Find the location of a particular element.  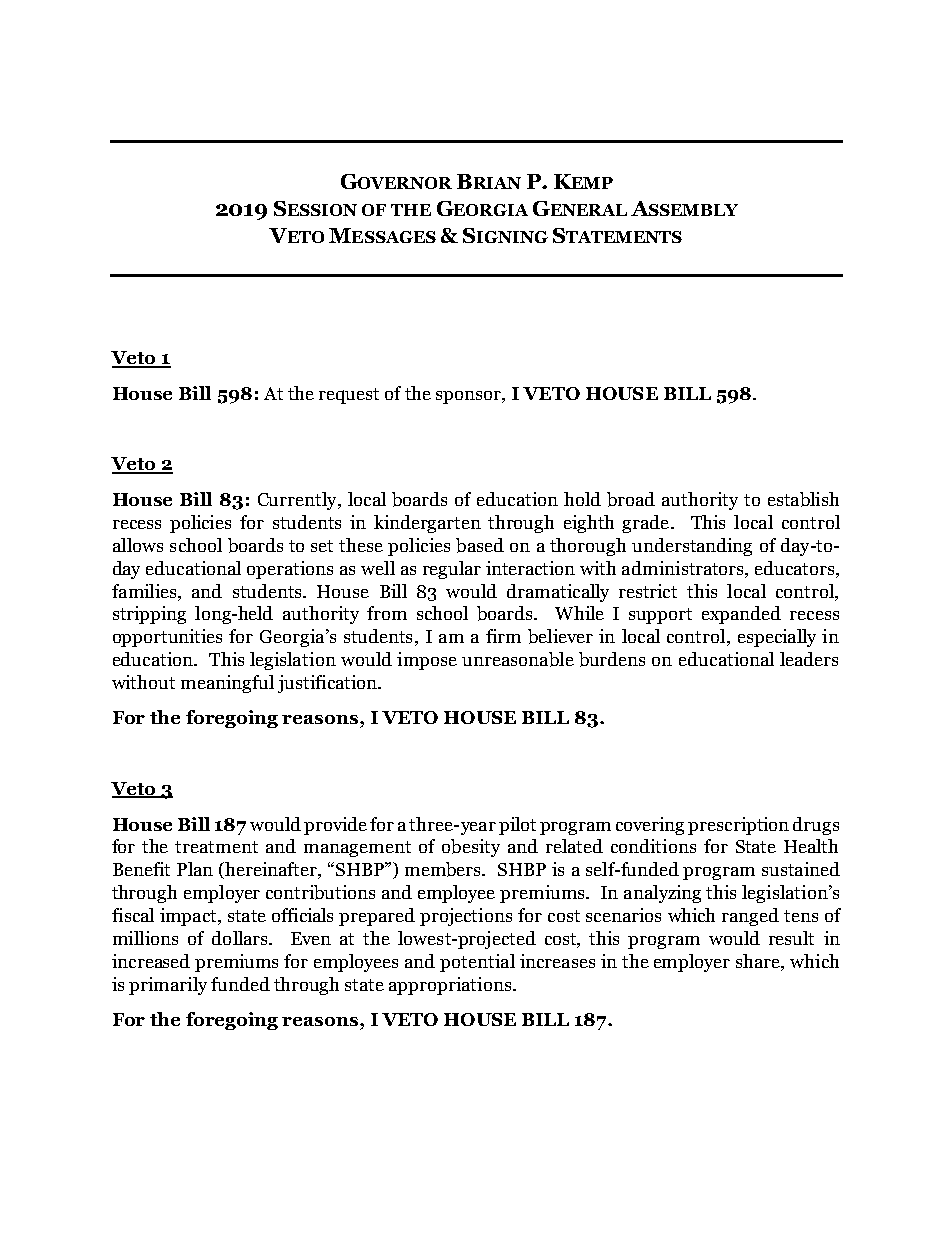

request is located at coordinates (349, 396).
